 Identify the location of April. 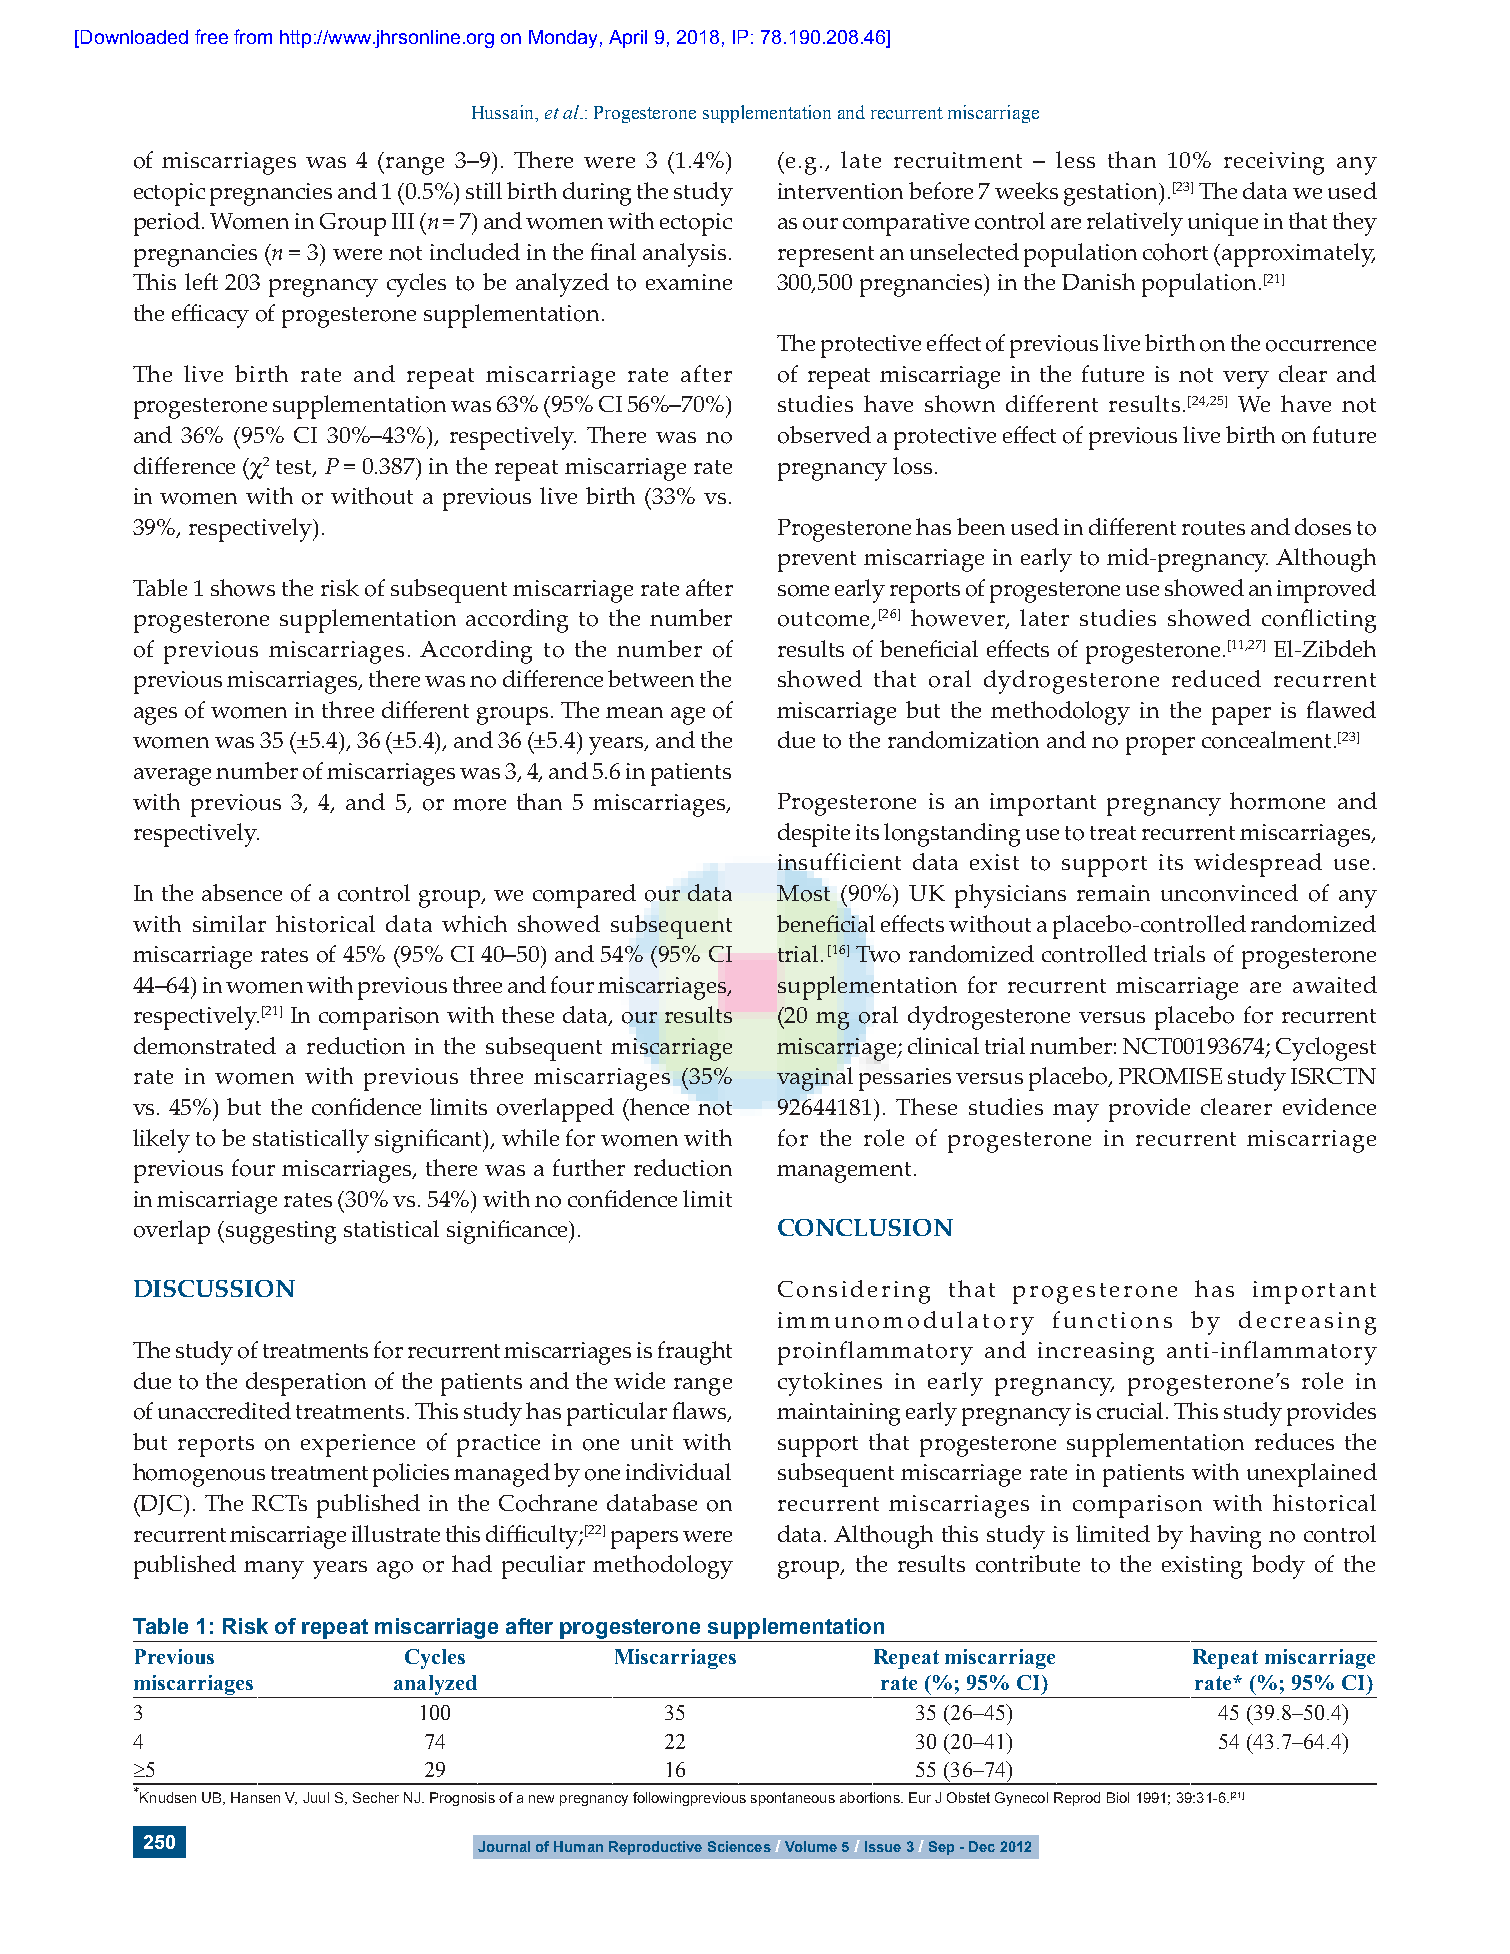
(628, 39).
